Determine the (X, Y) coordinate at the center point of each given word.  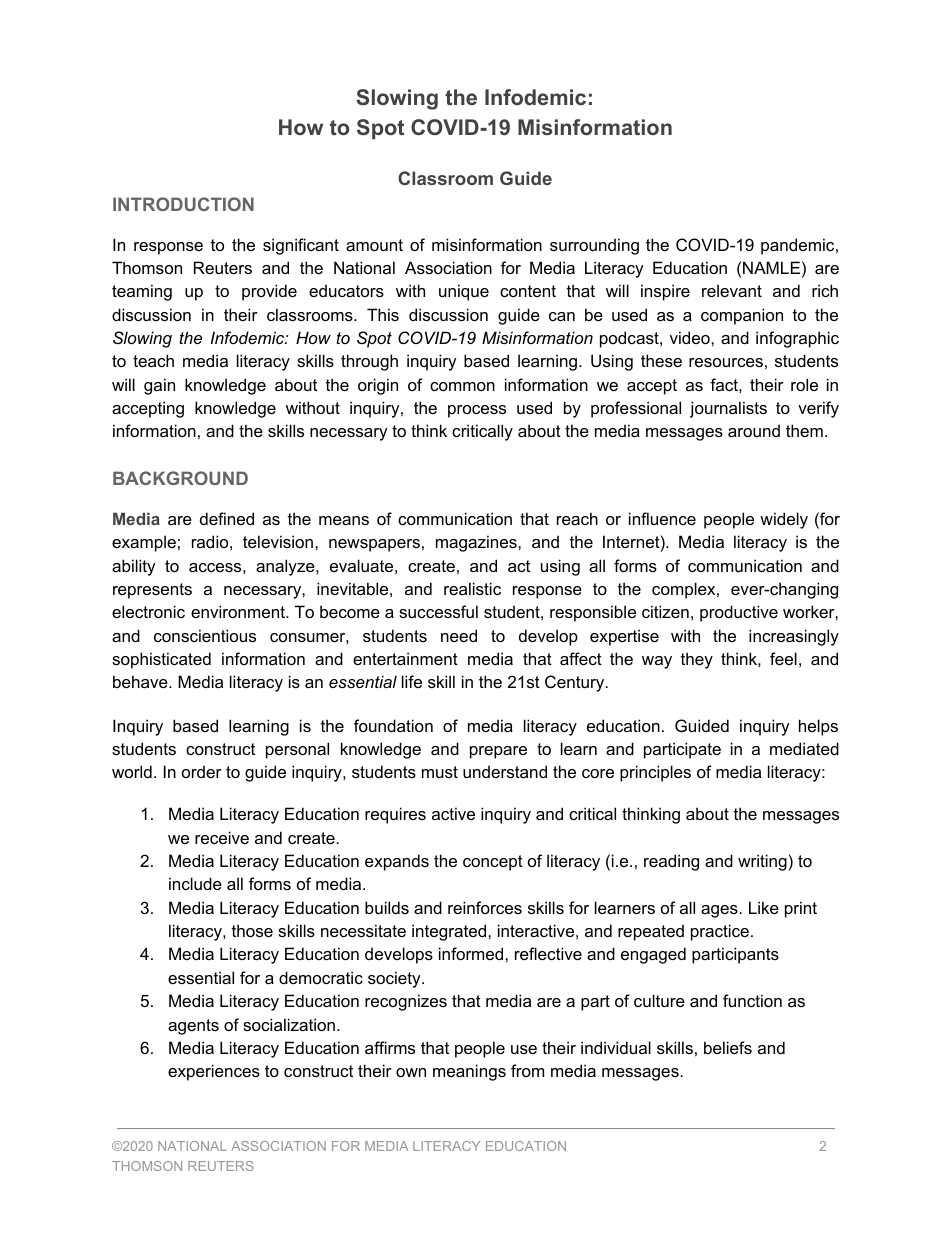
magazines (477, 543)
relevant (732, 290)
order (202, 771)
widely (784, 520)
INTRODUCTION (183, 204)
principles (655, 773)
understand (505, 771)
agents (193, 1027)
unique (464, 292)
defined (227, 518)
